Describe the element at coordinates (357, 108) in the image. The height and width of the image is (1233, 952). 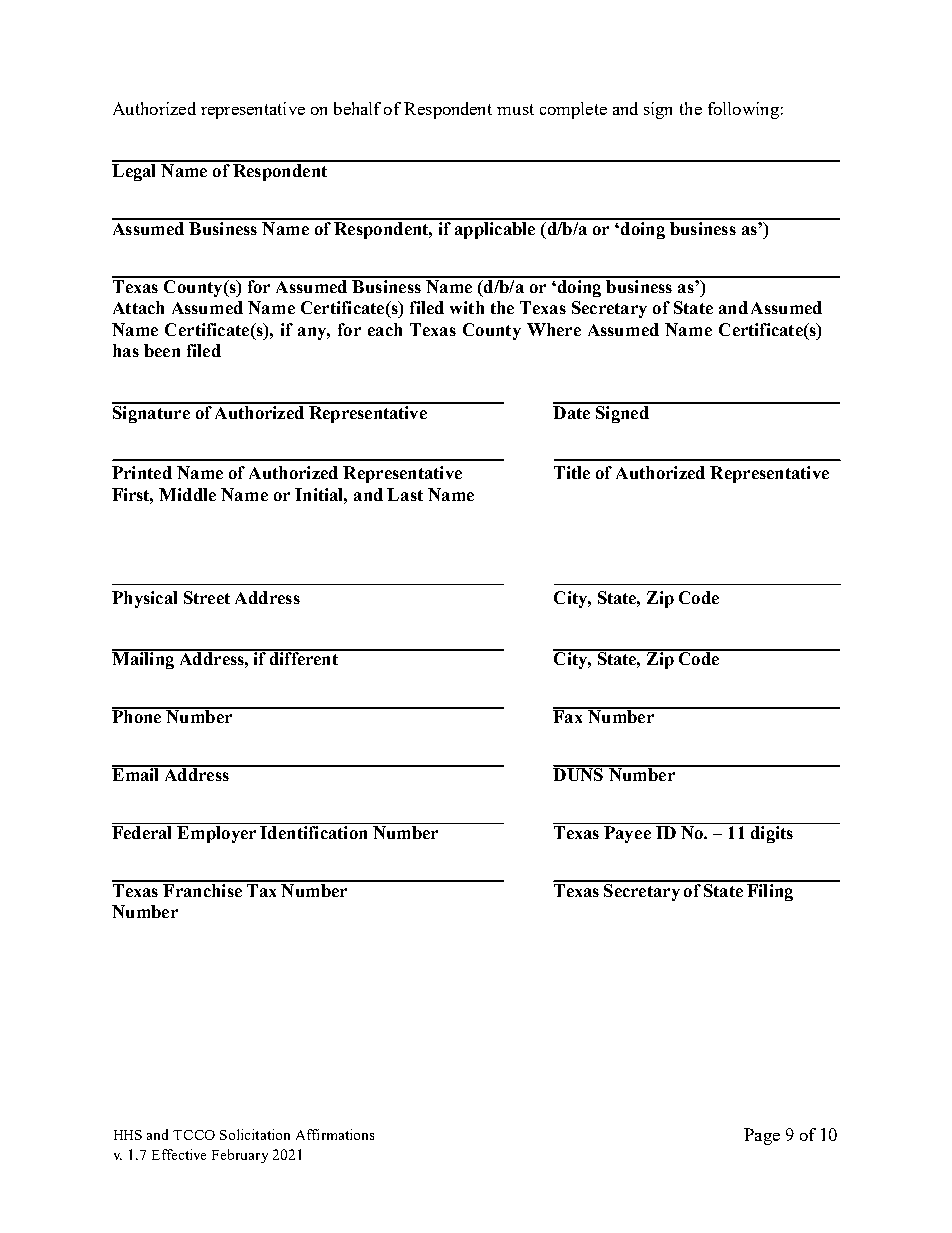
I see `behalf` at that location.
